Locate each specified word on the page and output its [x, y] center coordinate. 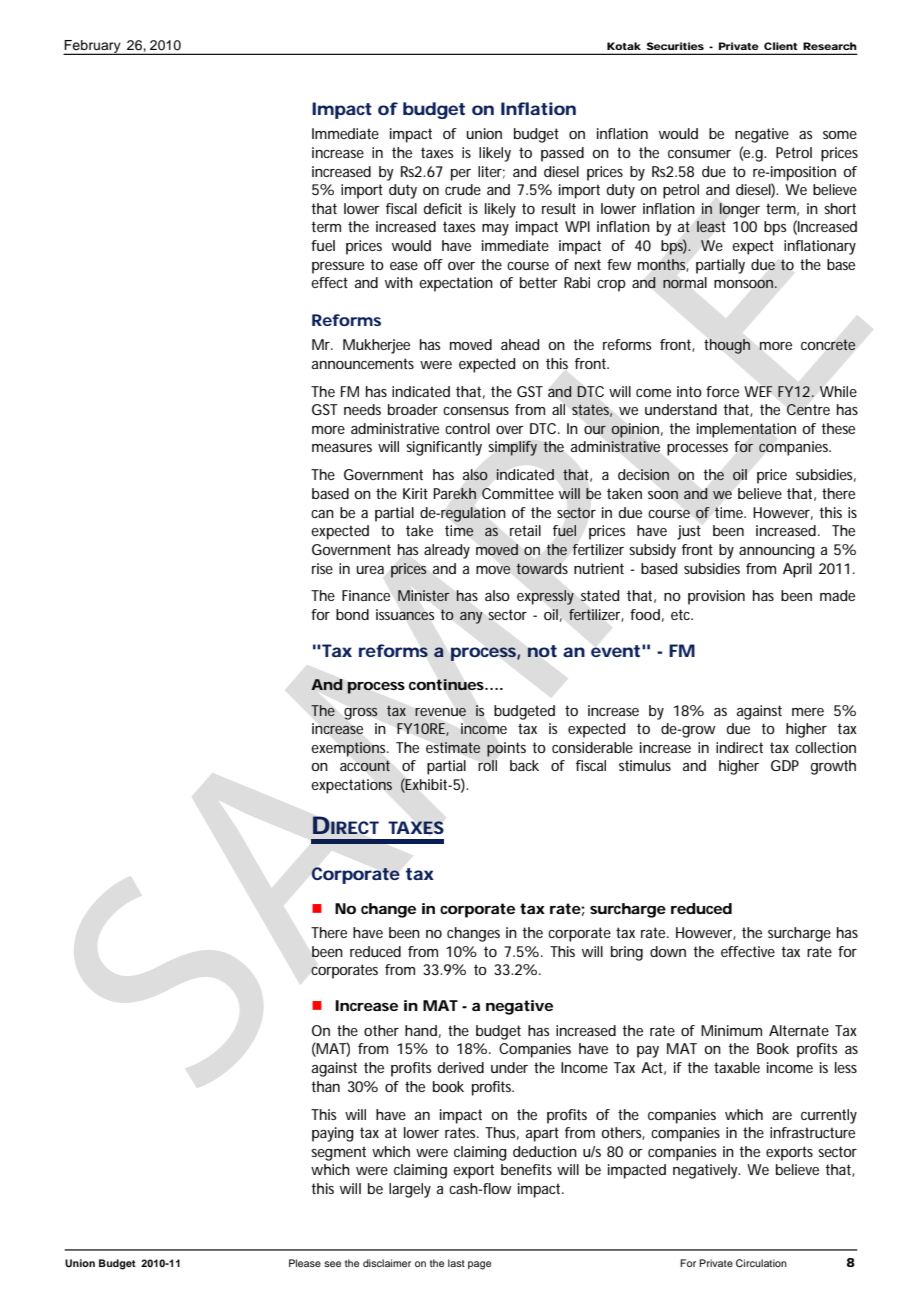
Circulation [761, 1263]
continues [447, 685]
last [456, 1263]
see [332, 1264]
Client [780, 46]
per [461, 175]
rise [322, 568]
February [93, 47]
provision [716, 597]
